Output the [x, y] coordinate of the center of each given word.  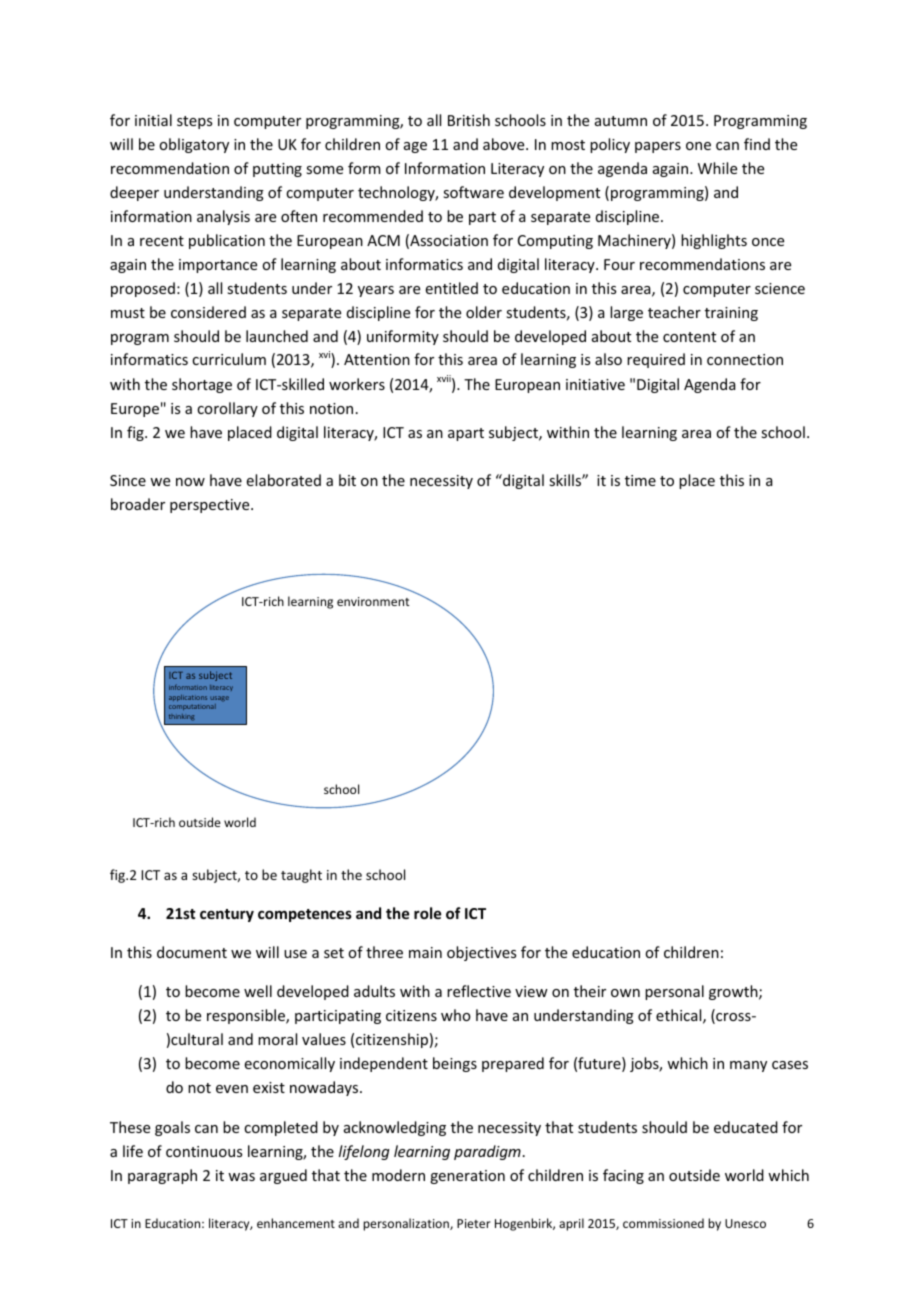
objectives [481, 953]
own [625, 993]
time [640, 480]
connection [745, 359]
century [227, 915]
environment [373, 601]
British [469, 120]
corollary [227, 409]
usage [219, 699]
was [241, 1177]
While [717, 168]
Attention [377, 359]
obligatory [194, 145]
